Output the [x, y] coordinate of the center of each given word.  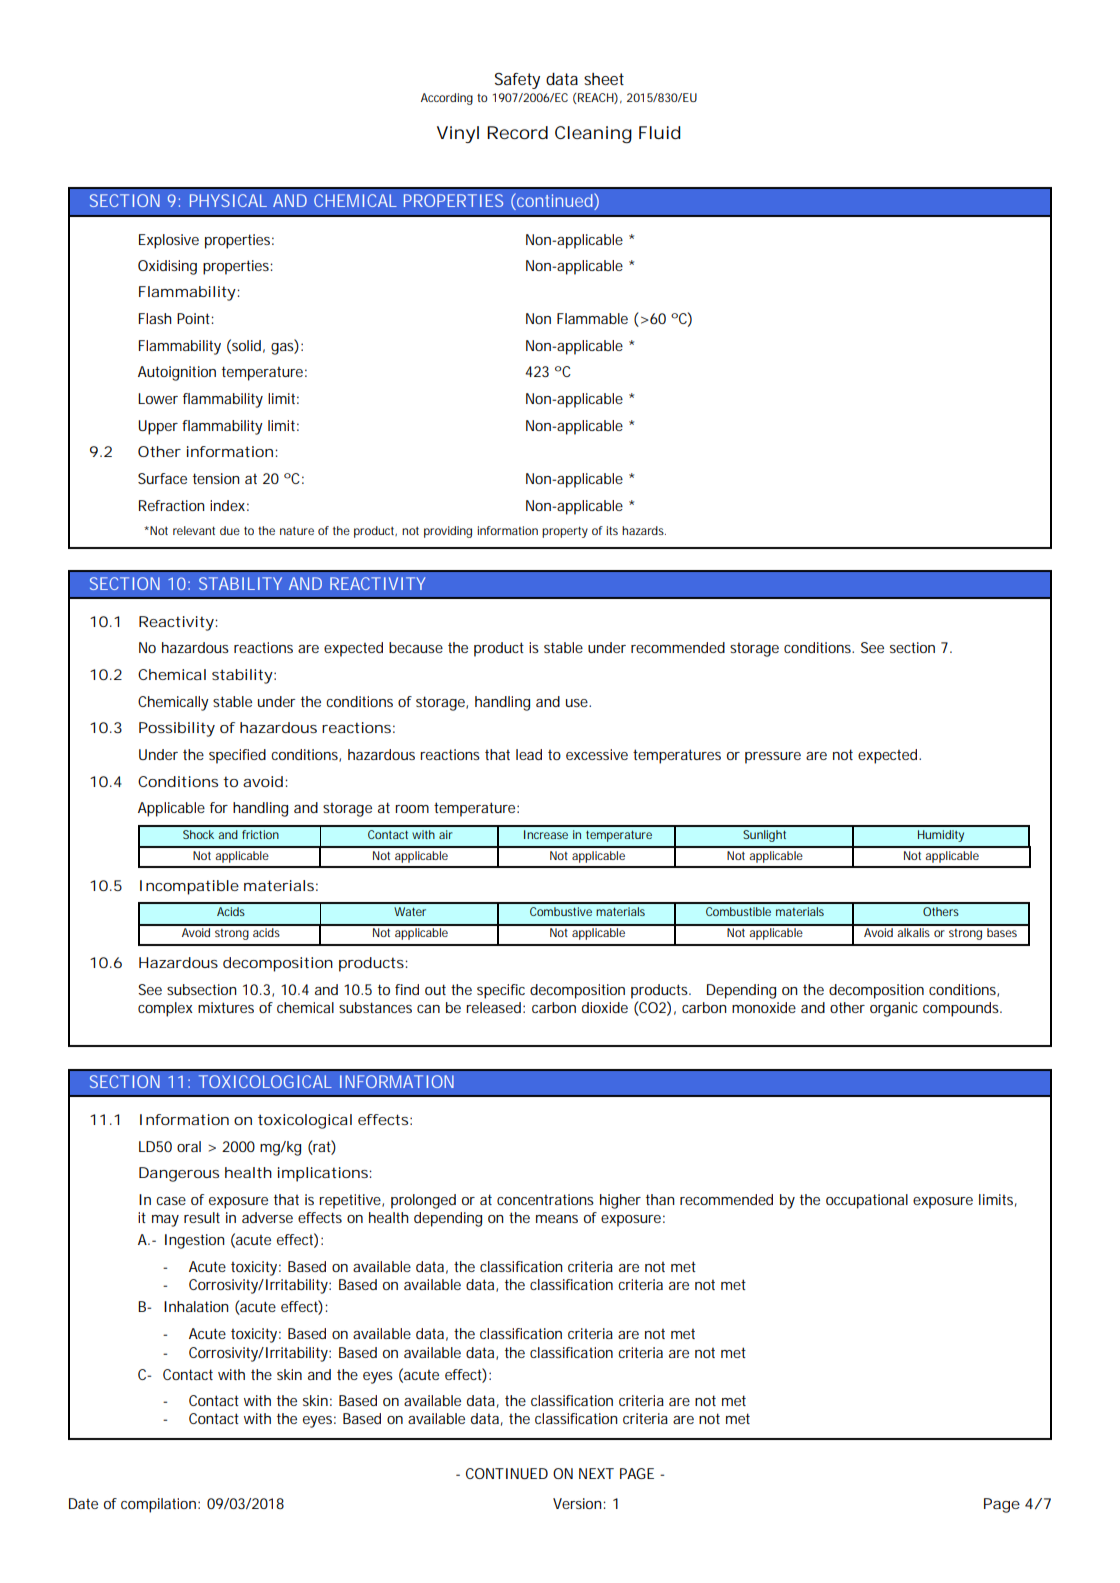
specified [237, 756]
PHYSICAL [228, 200]
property [565, 532]
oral [189, 1146]
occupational [867, 1201]
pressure [773, 758]
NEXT [596, 1473]
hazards [644, 530]
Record [517, 132]
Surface [162, 478]
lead [529, 754]
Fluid [659, 132]
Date [83, 1503]
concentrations [545, 1199]
